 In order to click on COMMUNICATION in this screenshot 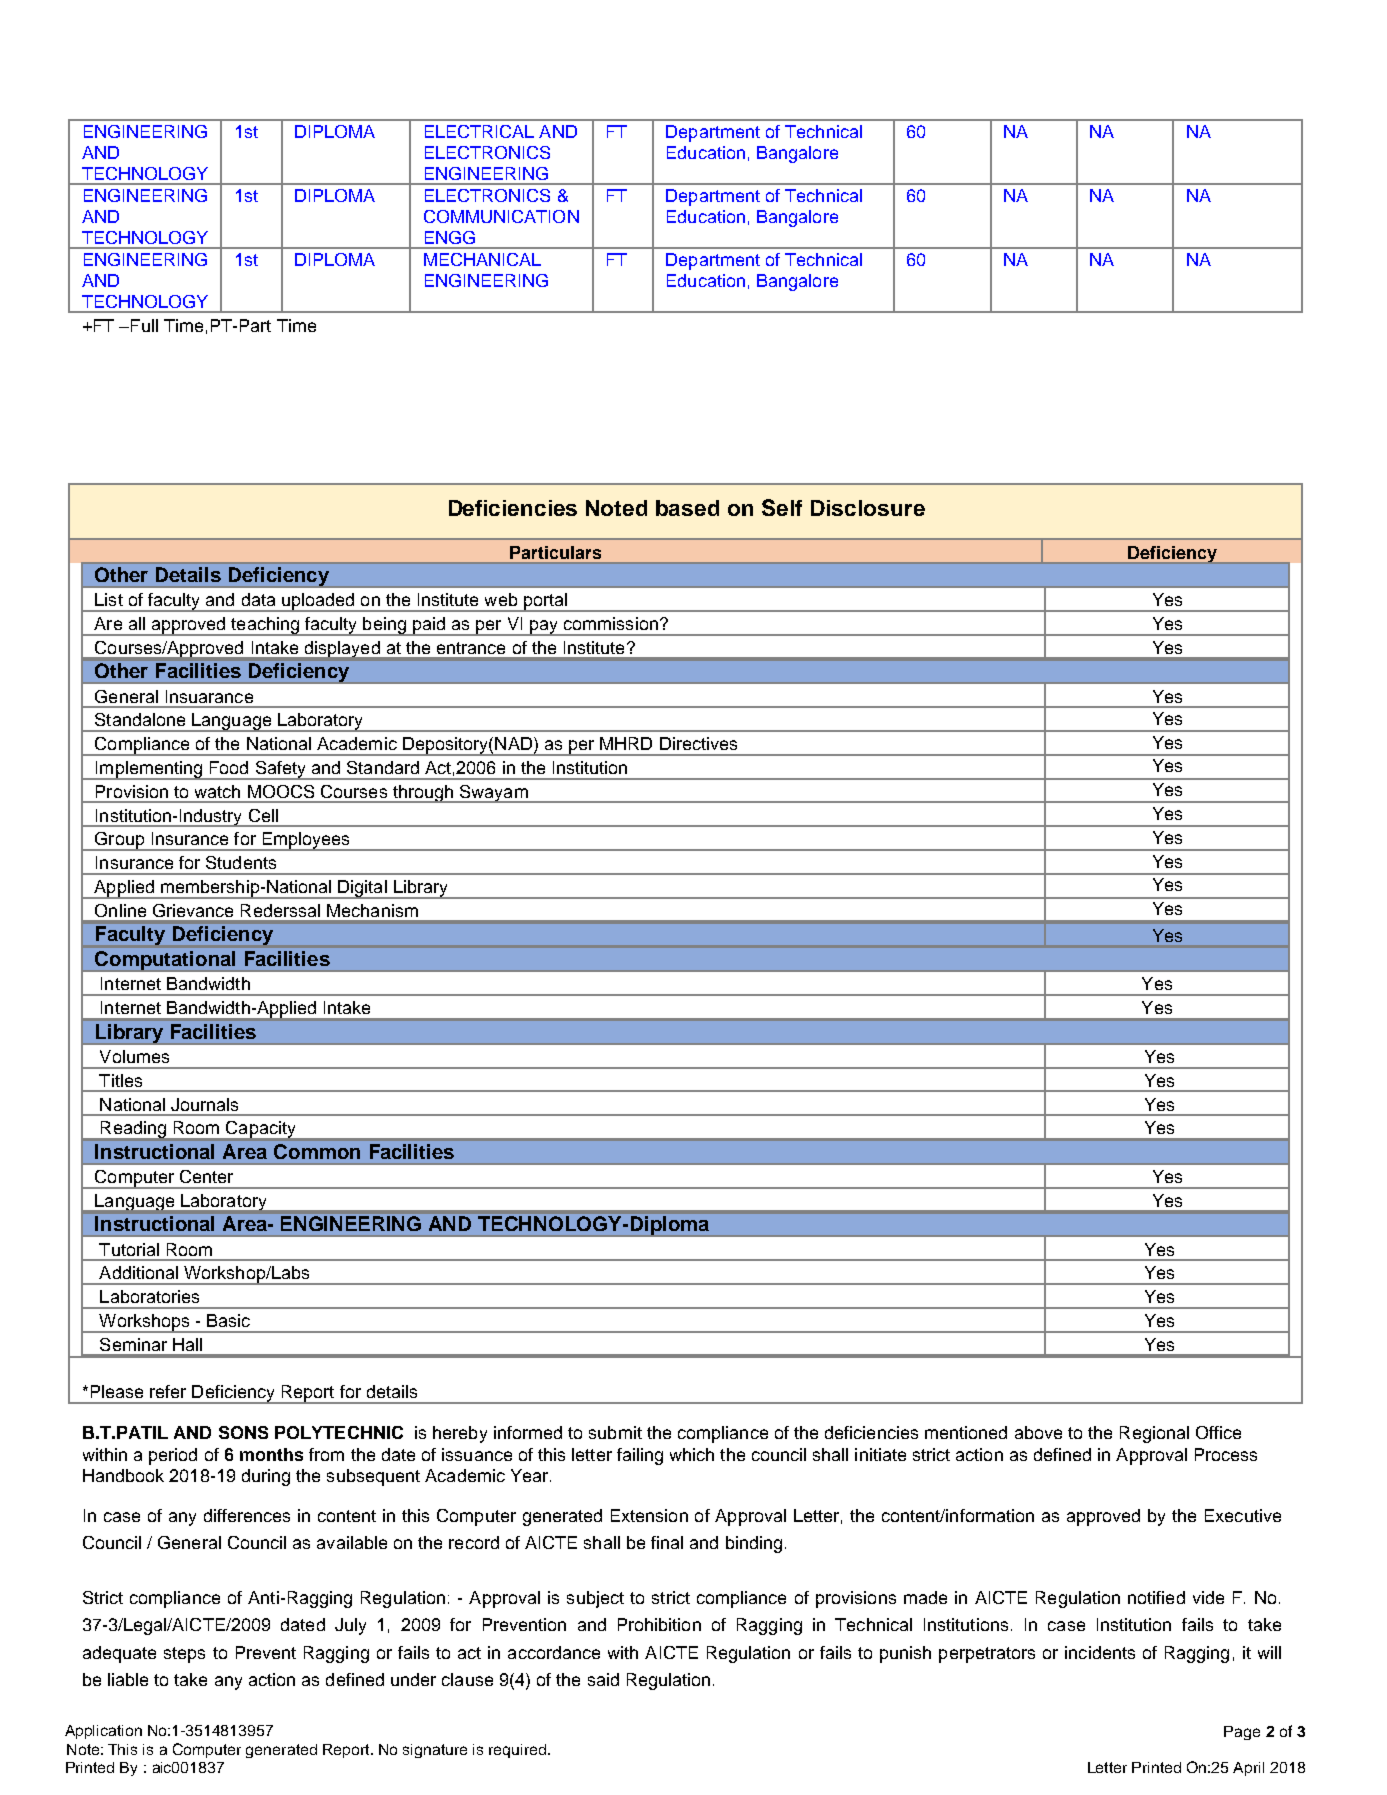, I will do `click(501, 216)`.
